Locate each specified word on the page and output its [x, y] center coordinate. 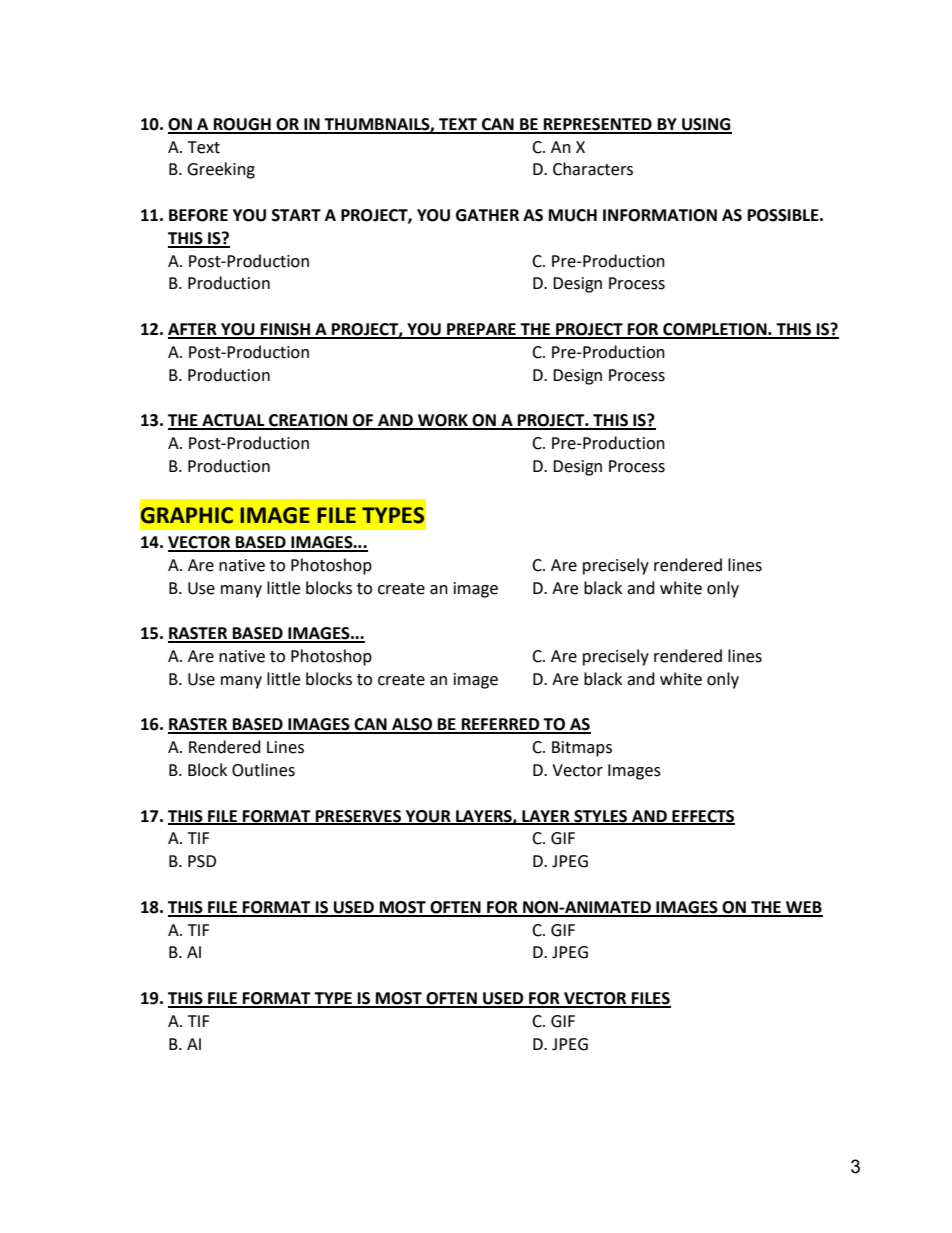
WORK [443, 421]
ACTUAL [233, 421]
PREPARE [481, 330]
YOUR [428, 817]
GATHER [487, 215]
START [296, 215]
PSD [202, 861]
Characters [593, 169]
